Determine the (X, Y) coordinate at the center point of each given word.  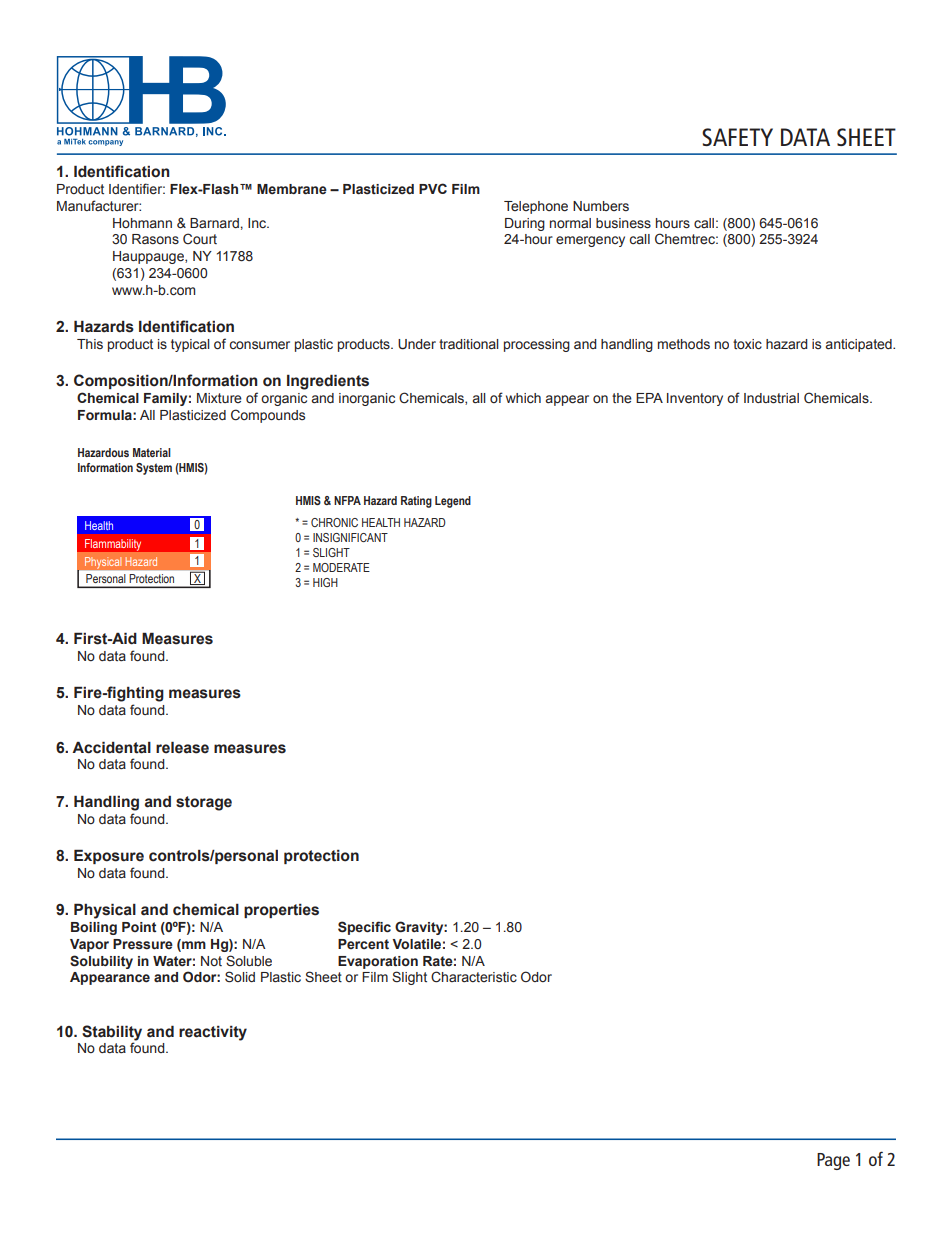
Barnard (214, 223)
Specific (364, 928)
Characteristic (474, 977)
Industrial (771, 398)
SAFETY (737, 137)
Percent (363, 944)
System (154, 469)
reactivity (213, 1033)
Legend (453, 502)
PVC (433, 188)
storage (204, 803)
